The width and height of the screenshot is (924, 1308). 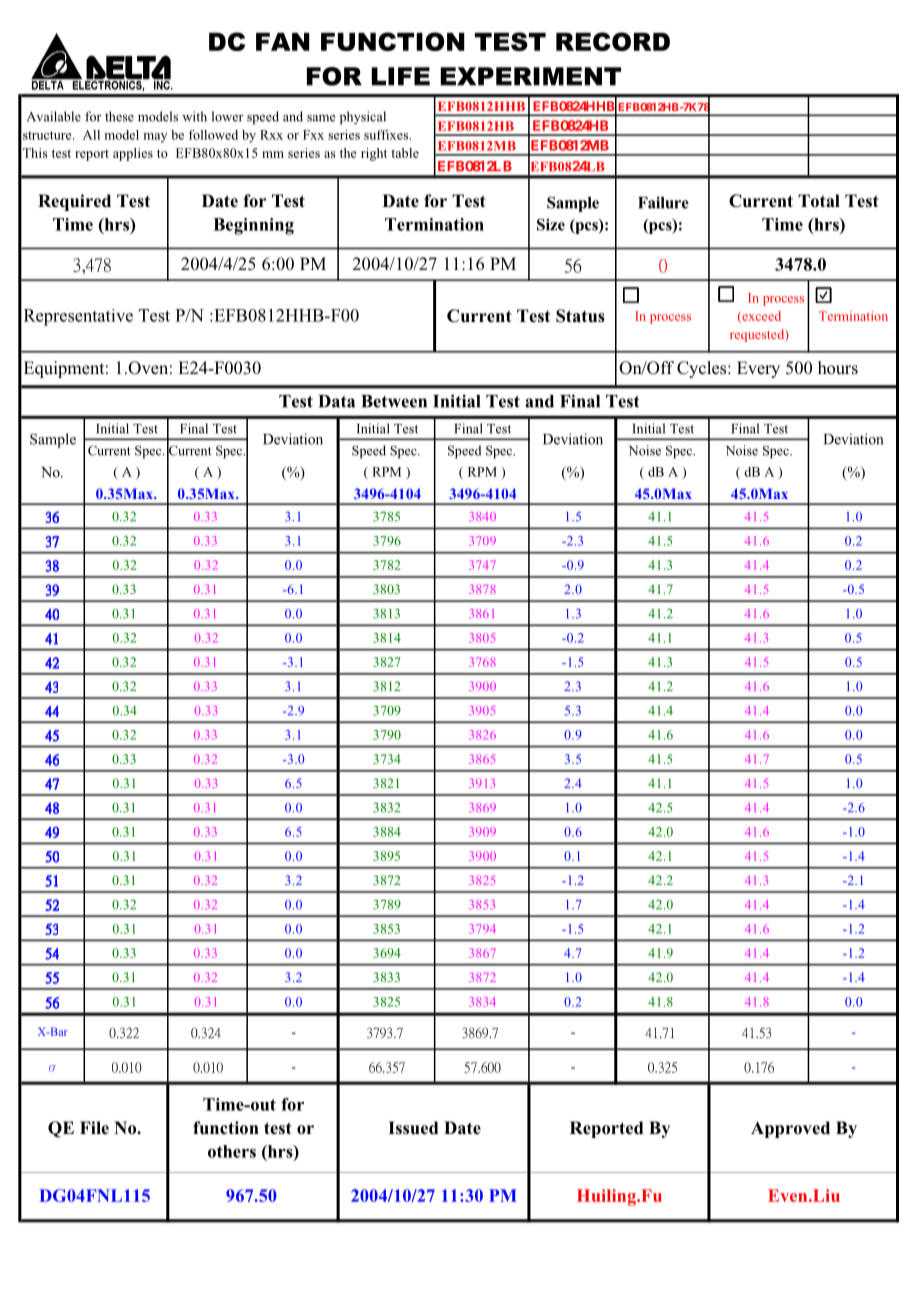 What do you see at coordinates (94, 1128) in the screenshot?
I see `File` at bounding box center [94, 1128].
